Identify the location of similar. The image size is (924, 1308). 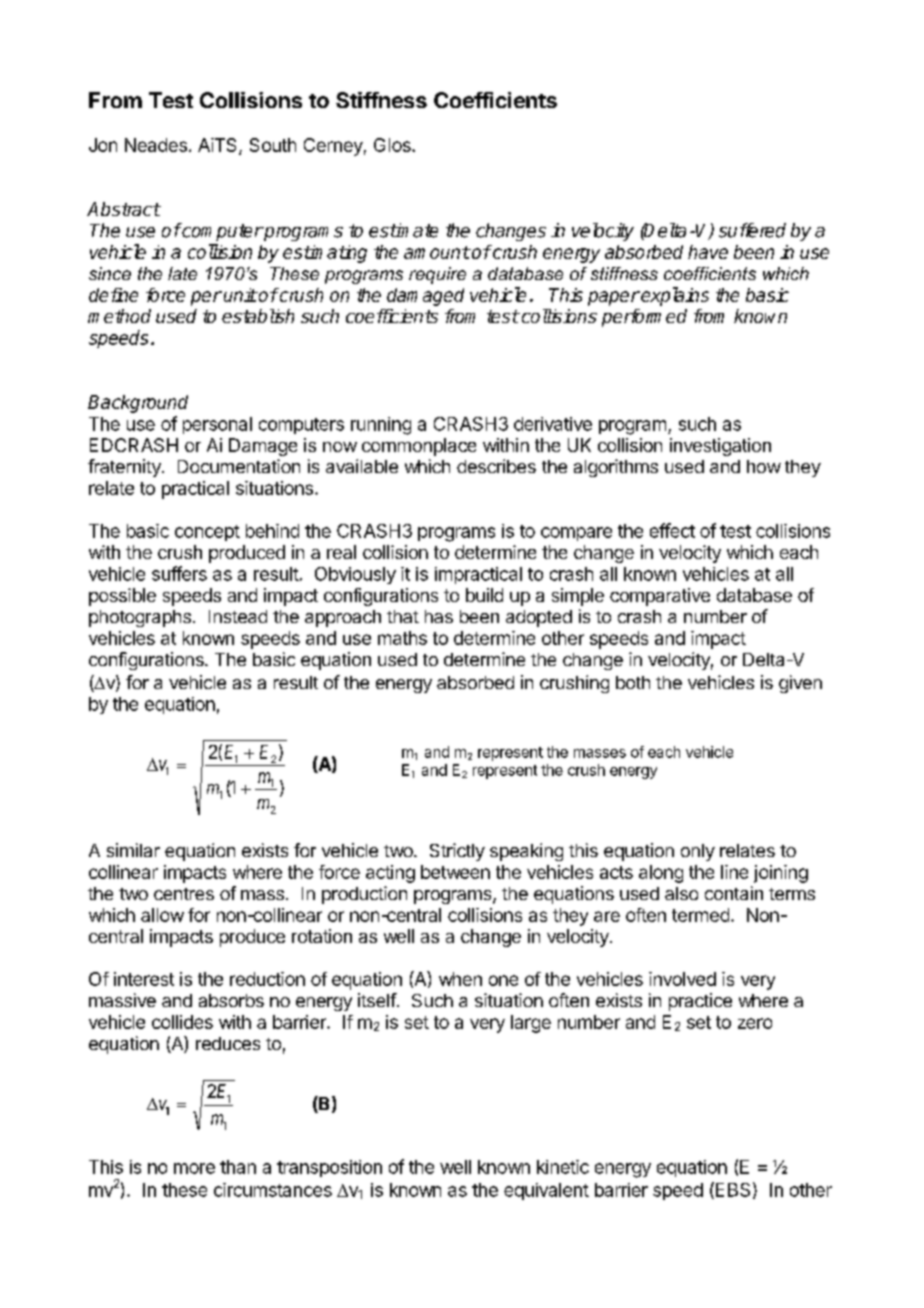
(133, 850).
